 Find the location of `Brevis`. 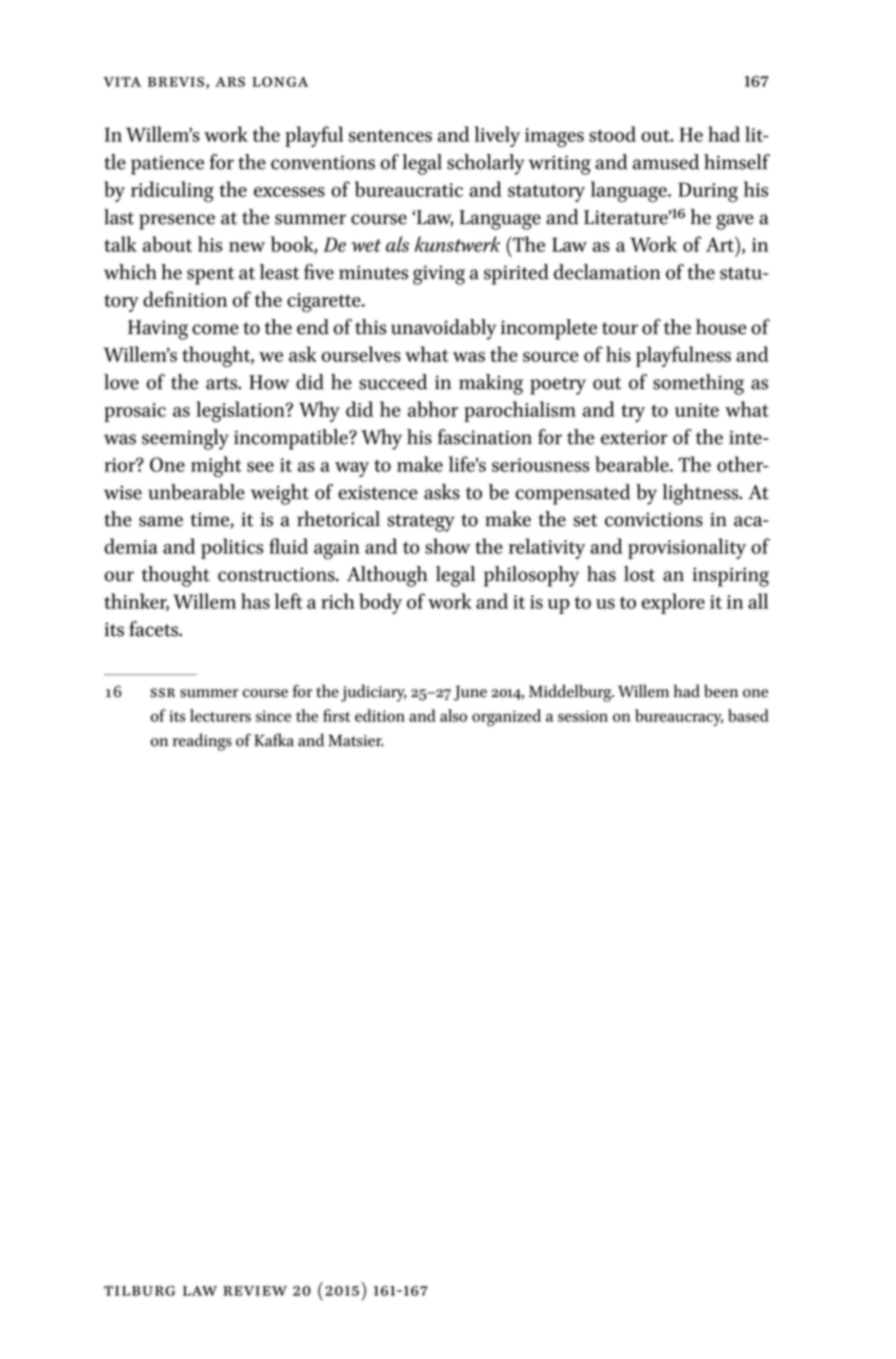

Brevis is located at coordinates (176, 82).
